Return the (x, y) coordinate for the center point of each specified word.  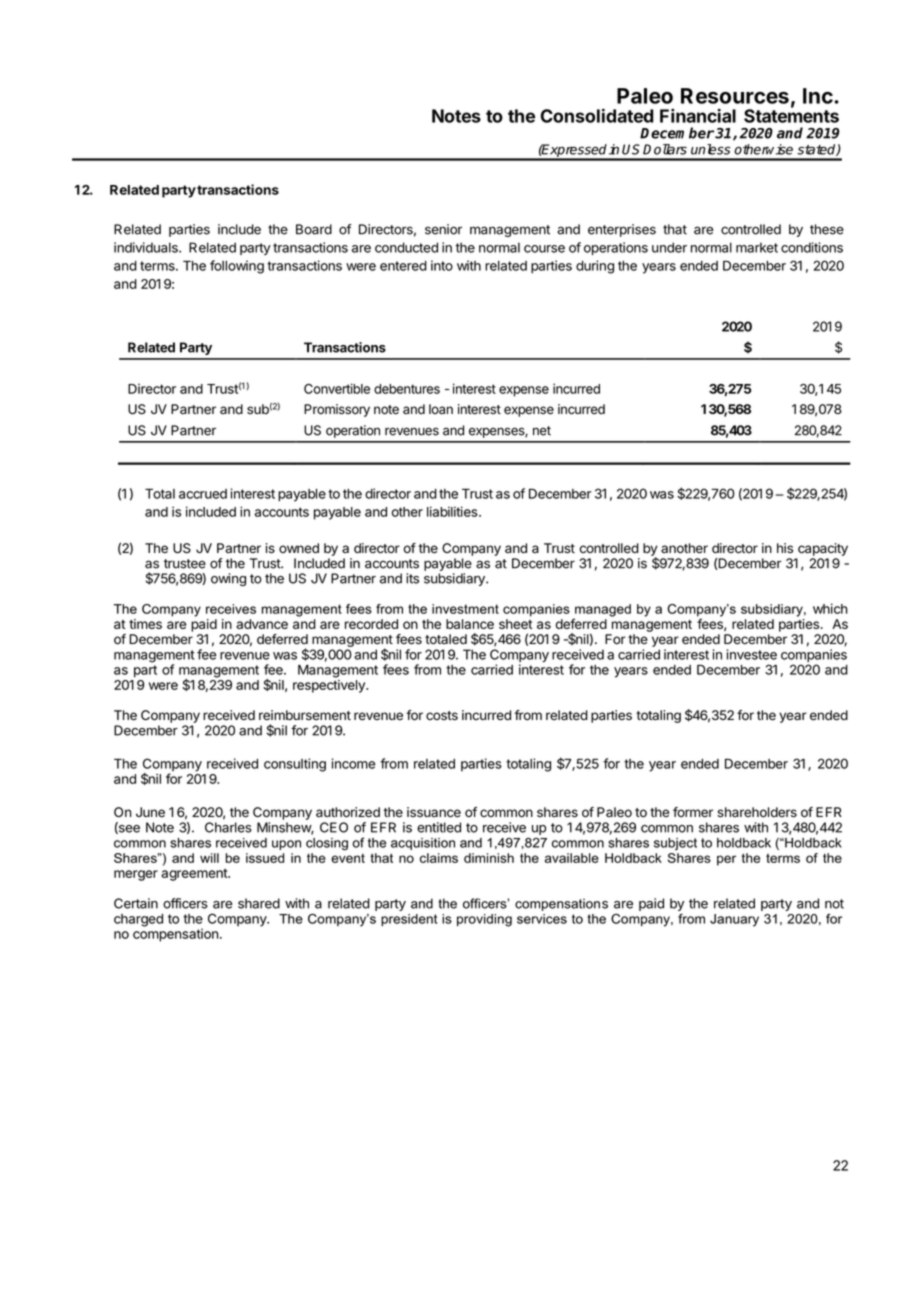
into (442, 265)
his (785, 548)
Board (314, 229)
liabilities (453, 511)
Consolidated (597, 115)
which (830, 608)
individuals (147, 247)
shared (259, 903)
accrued (203, 494)
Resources (735, 96)
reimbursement (305, 715)
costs (442, 716)
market (757, 247)
